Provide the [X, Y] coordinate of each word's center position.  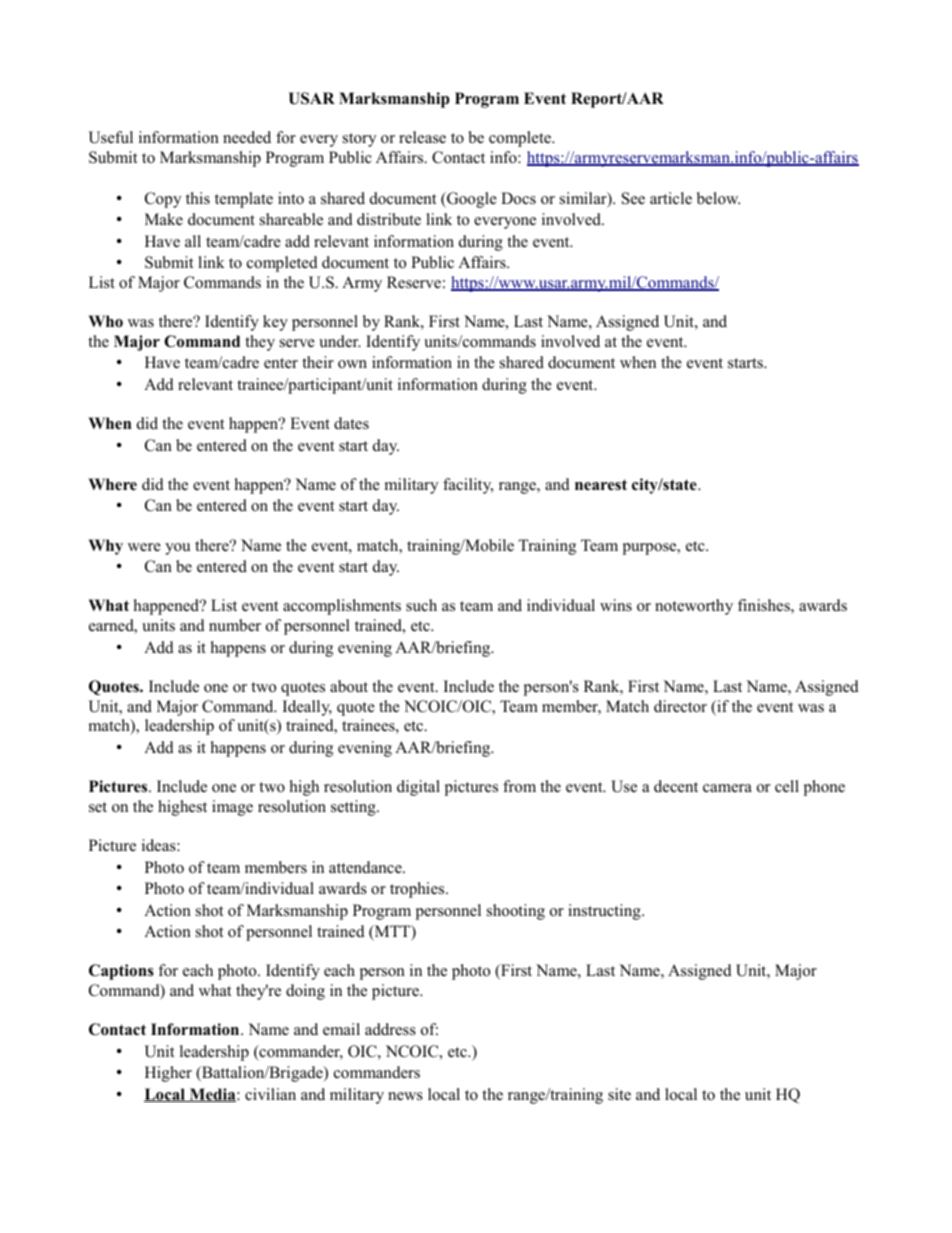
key [275, 323]
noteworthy [694, 607]
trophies [418, 890]
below [718, 198]
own [352, 364]
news [405, 1096]
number [235, 625]
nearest [601, 485]
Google [471, 200]
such [421, 605]
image [232, 808]
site [619, 1094]
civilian [270, 1094]
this [198, 198]
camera [727, 788]
